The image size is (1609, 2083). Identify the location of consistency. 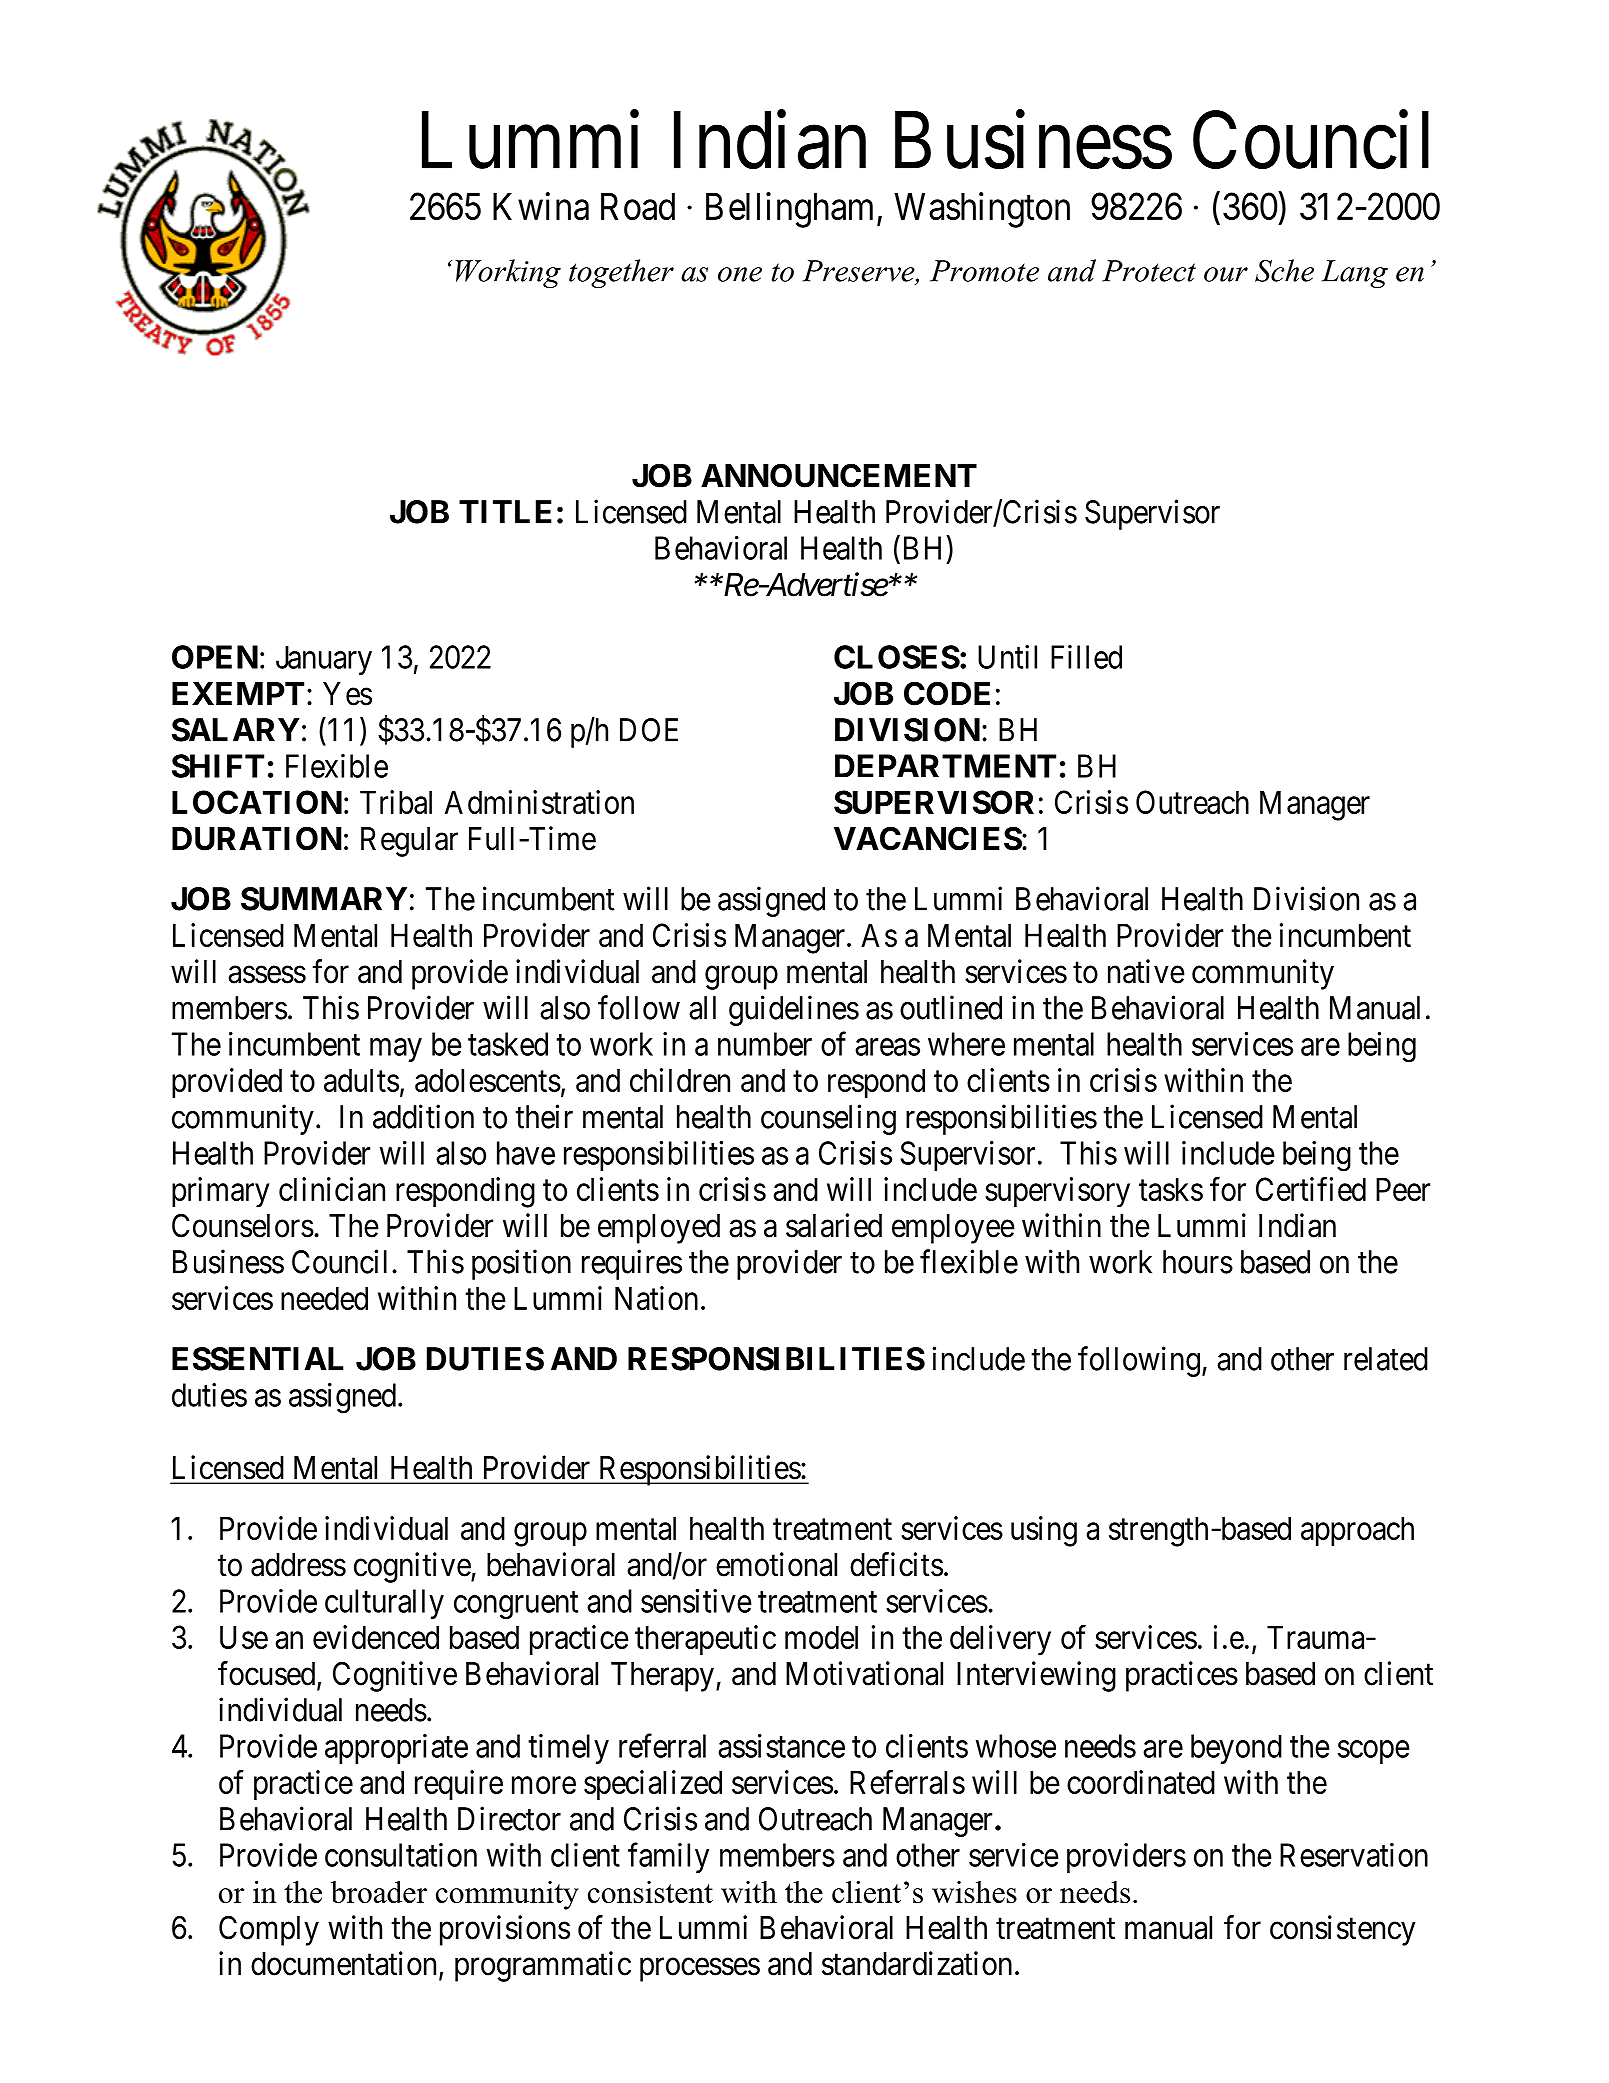
(1343, 1930).
